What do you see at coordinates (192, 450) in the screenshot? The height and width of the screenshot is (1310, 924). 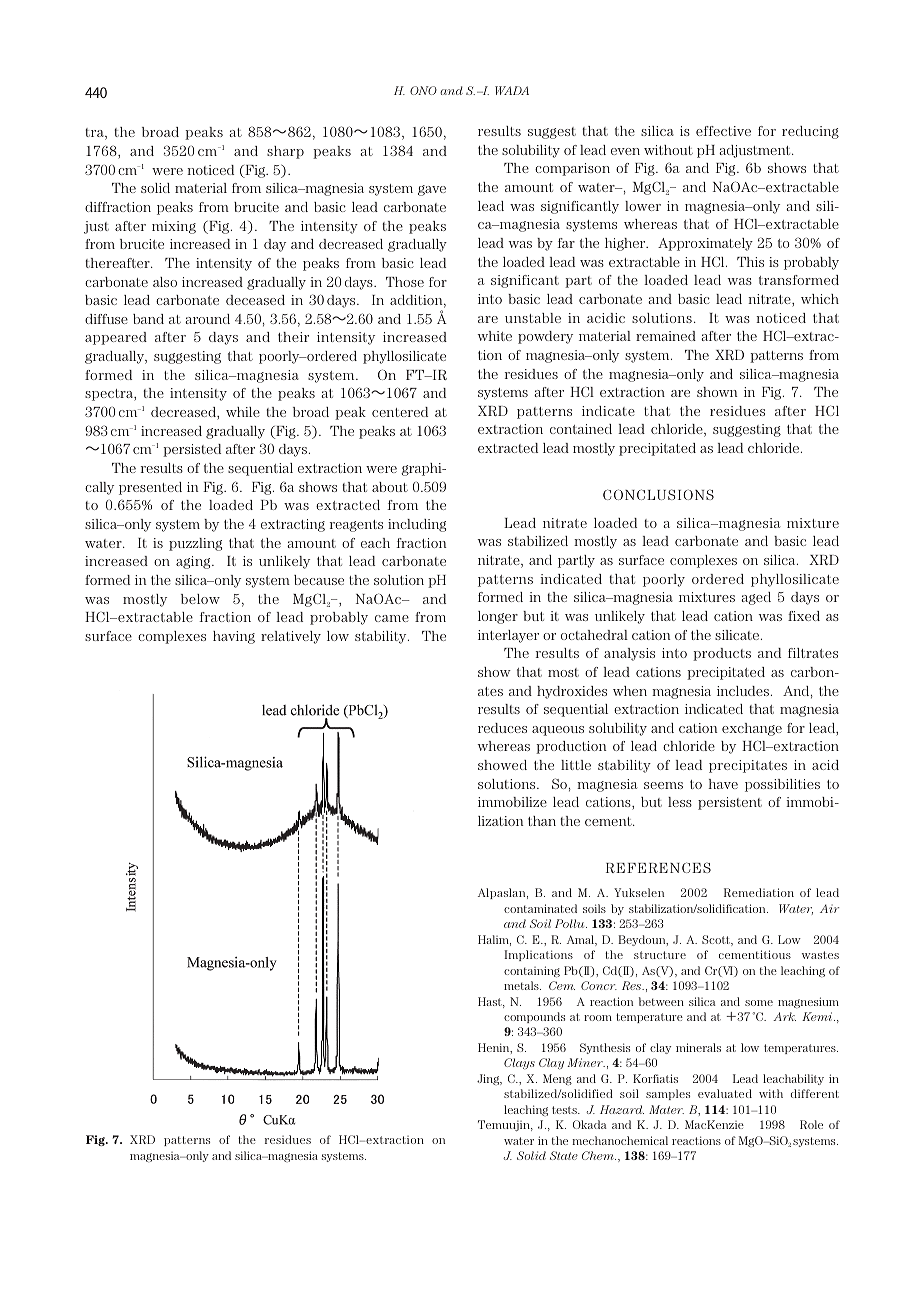 I see `persisted` at bounding box center [192, 450].
